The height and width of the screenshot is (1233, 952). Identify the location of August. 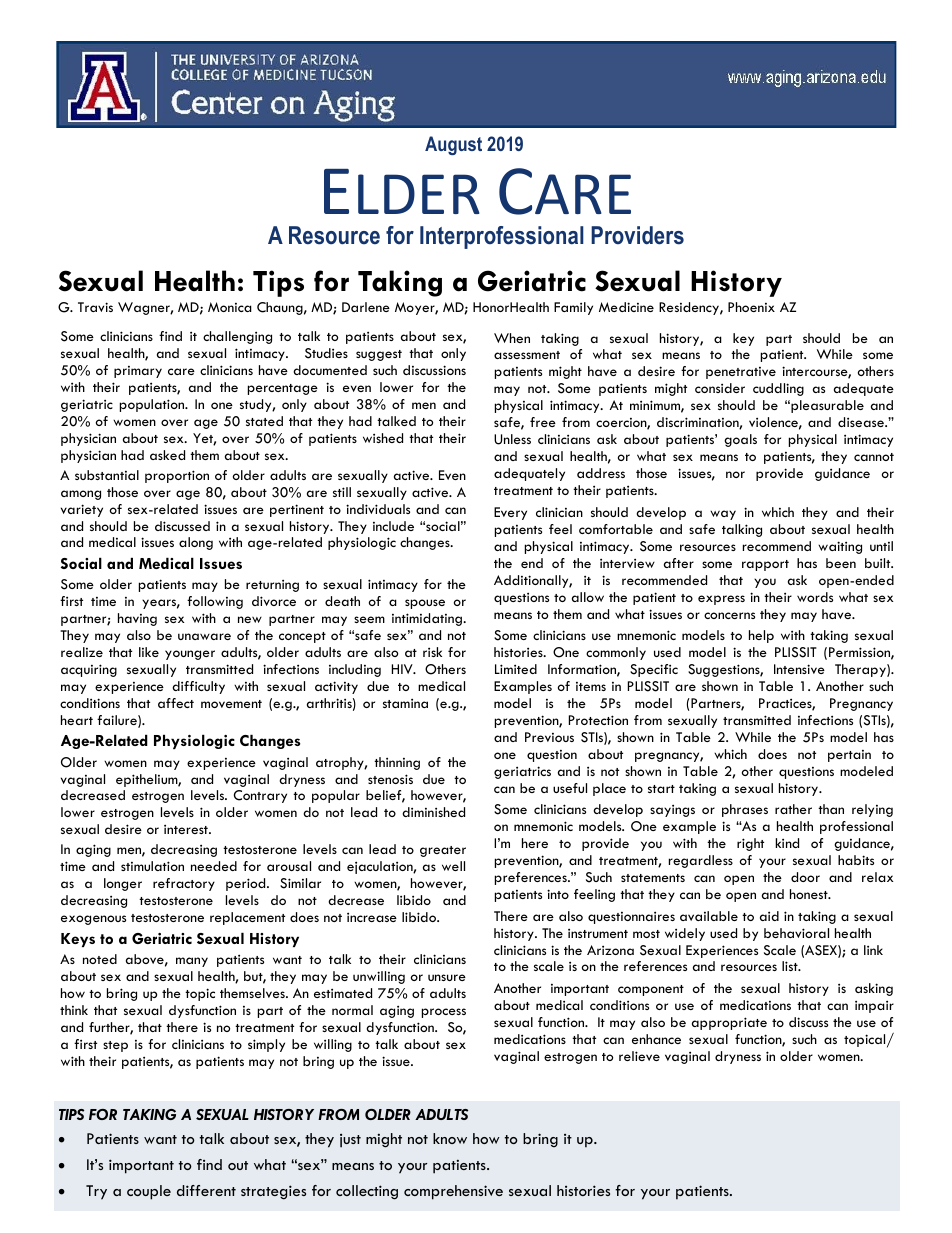
(453, 145).
